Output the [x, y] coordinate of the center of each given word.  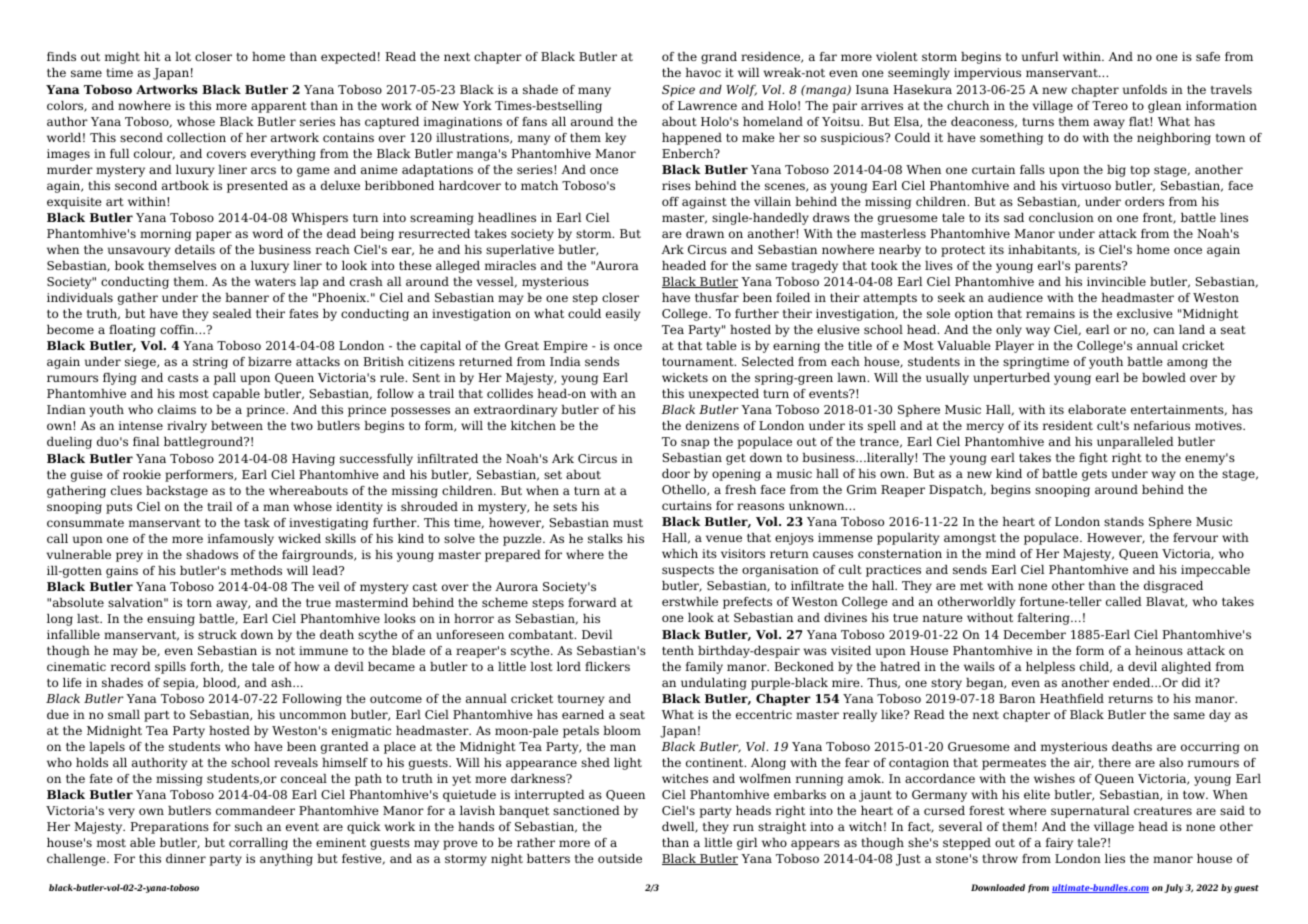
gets [1094, 475]
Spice [678, 91]
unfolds [1145, 89]
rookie [142, 474]
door [676, 473]
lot [183, 56]
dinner [186, 858]
